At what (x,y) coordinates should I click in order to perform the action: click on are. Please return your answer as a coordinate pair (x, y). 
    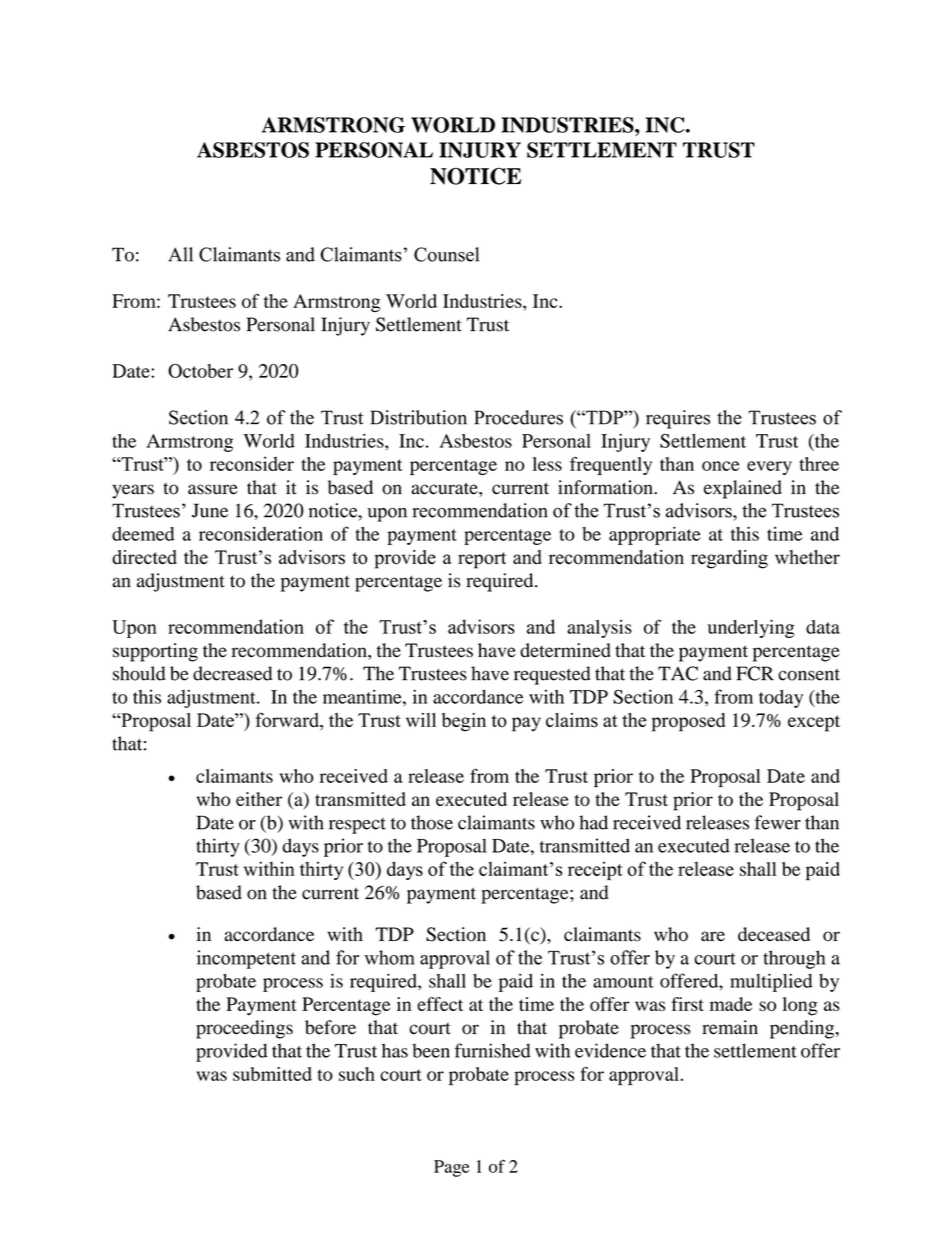
    Looking at the image, I should click on (713, 936).
